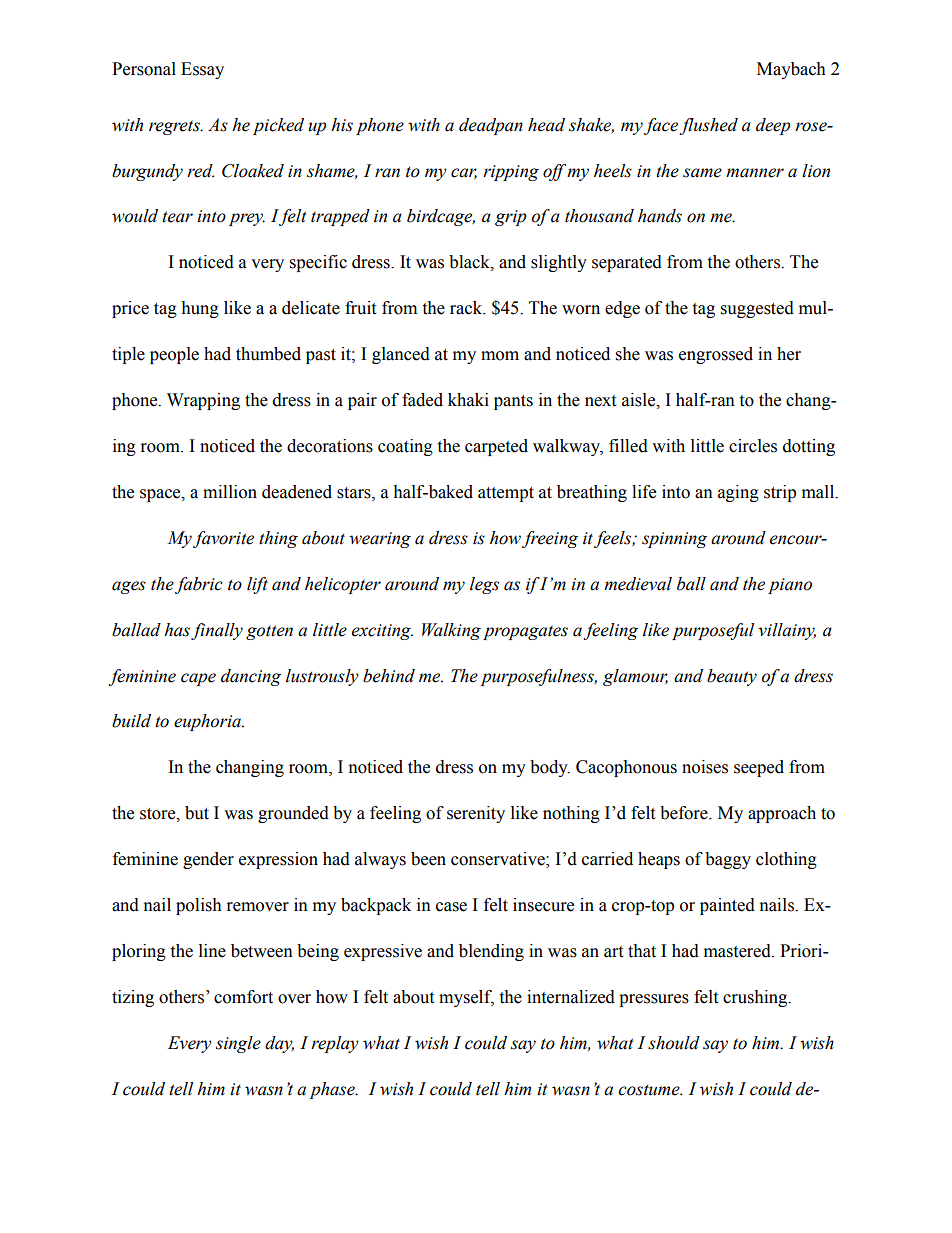  I want to click on Essay, so click(202, 70).
